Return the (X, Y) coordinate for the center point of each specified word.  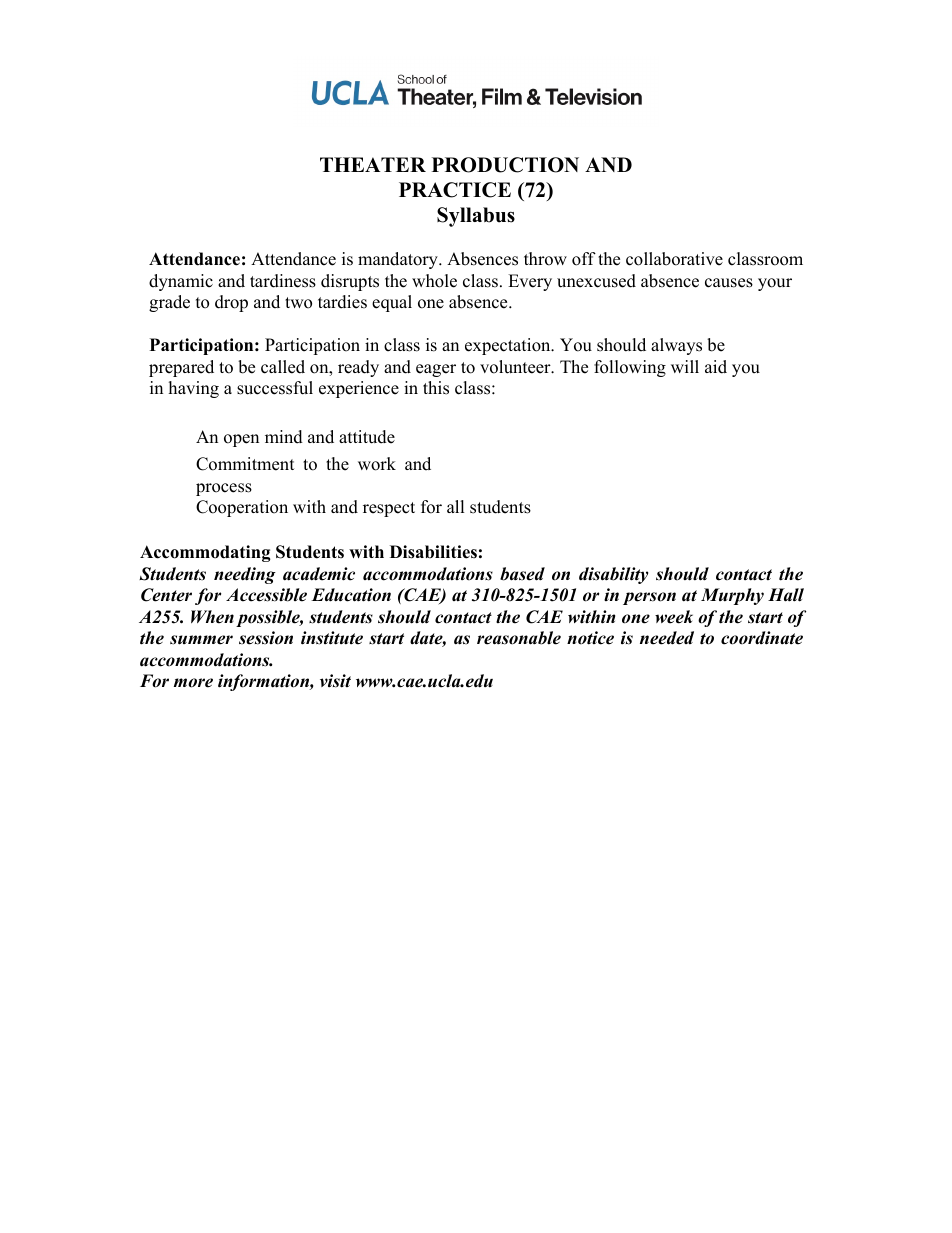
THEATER (373, 164)
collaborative (674, 259)
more (193, 683)
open (241, 440)
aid (716, 367)
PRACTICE (455, 190)
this (436, 388)
